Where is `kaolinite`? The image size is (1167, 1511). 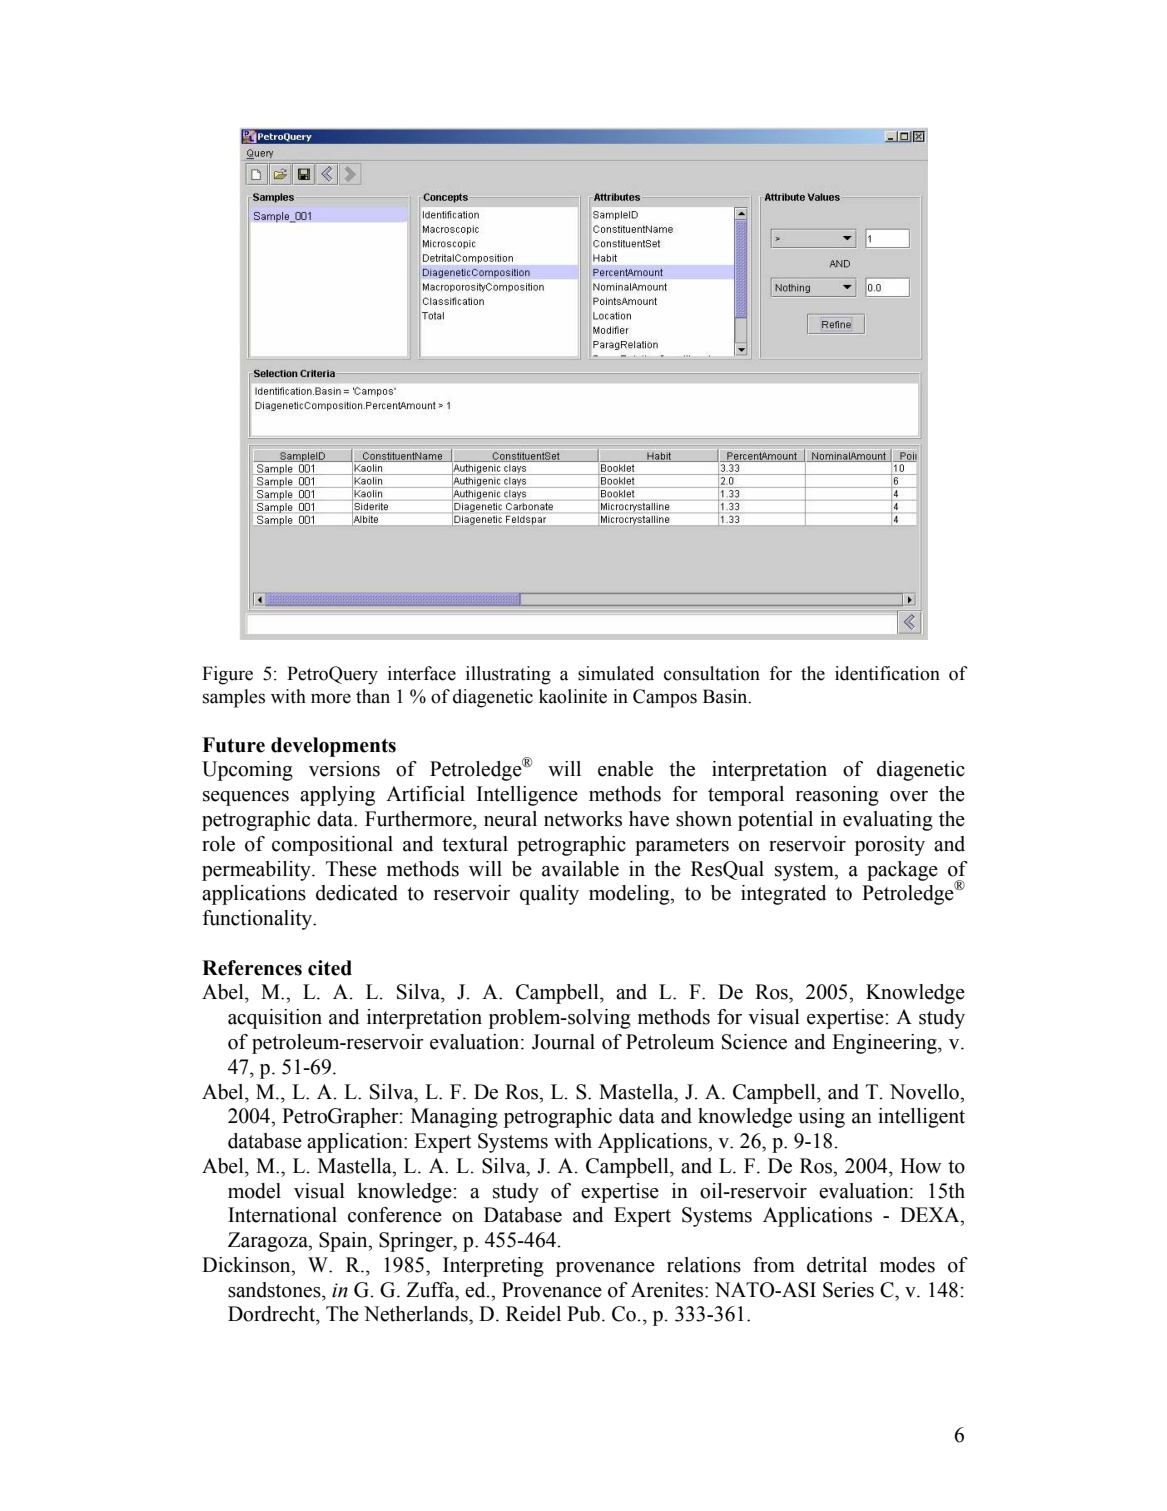 kaolinite is located at coordinates (573, 696).
